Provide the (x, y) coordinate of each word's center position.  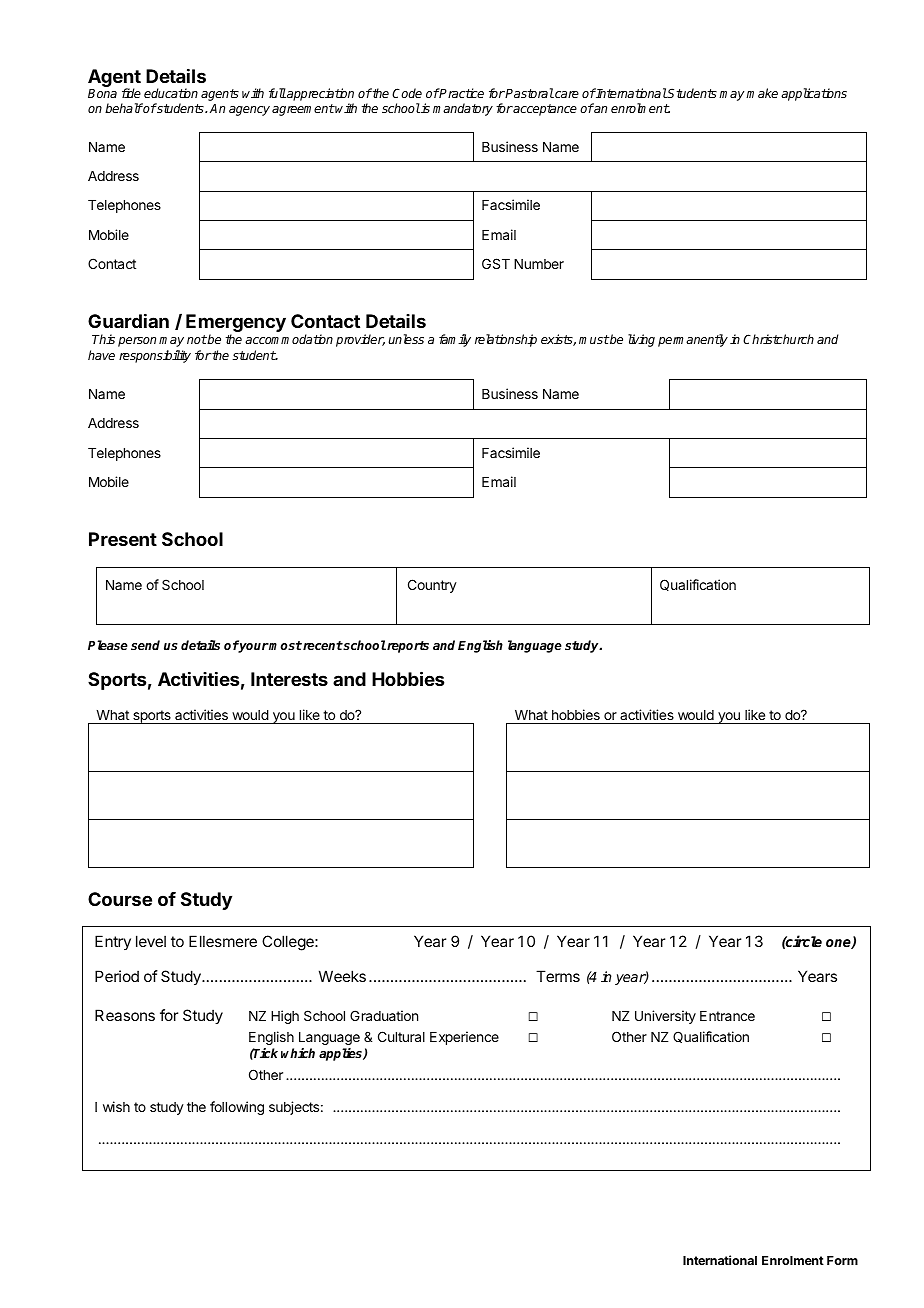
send (145, 645)
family (455, 340)
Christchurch (778, 339)
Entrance (727, 1016)
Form (842, 1260)
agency (249, 111)
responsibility (155, 356)
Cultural (401, 1036)
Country (432, 586)
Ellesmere (223, 941)
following (237, 1108)
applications (814, 94)
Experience (464, 1038)
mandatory (463, 109)
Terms (558, 976)
